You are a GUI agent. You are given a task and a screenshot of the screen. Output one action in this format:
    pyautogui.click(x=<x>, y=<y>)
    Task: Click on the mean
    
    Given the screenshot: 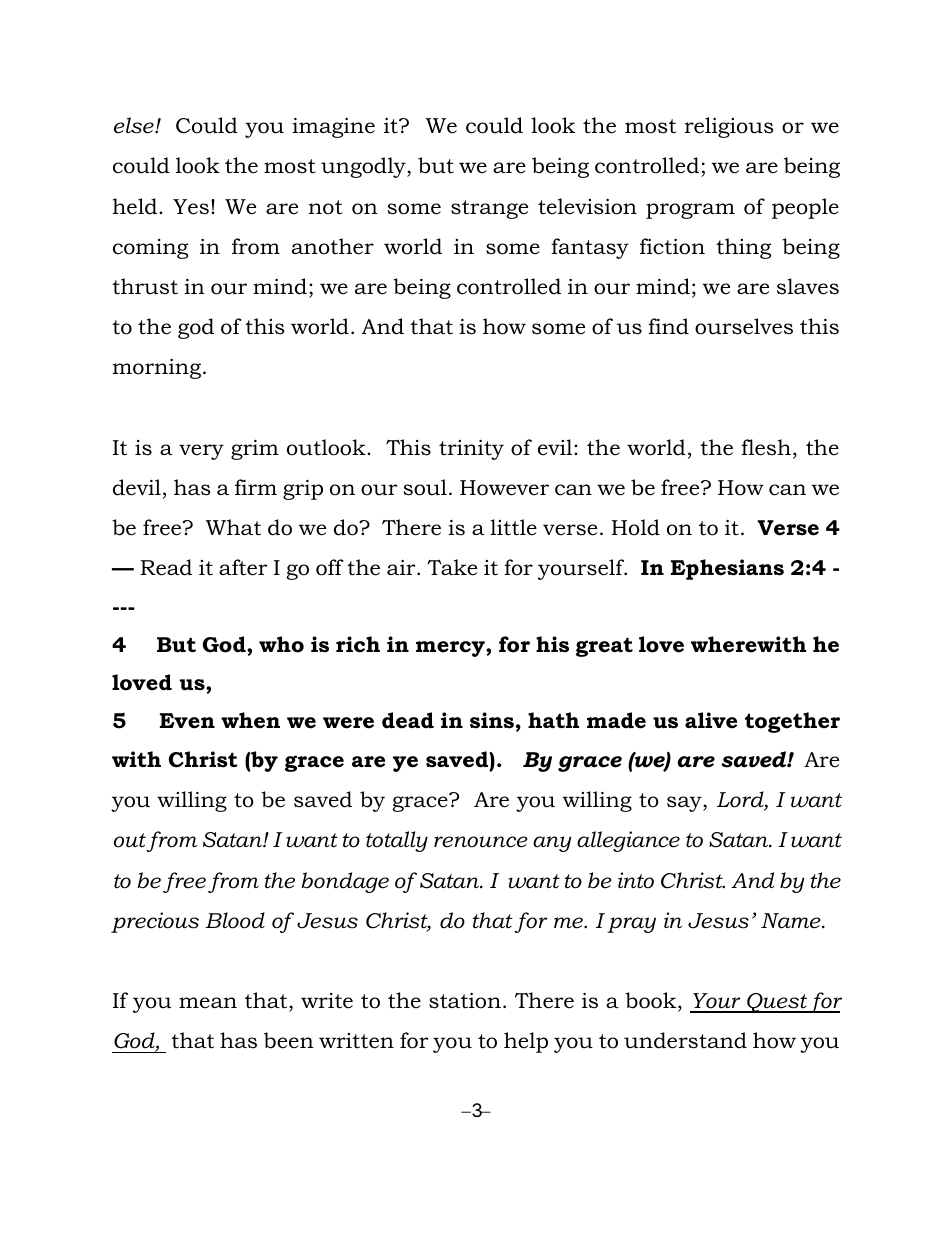 What is the action you would take?
    pyautogui.click(x=208, y=1003)
